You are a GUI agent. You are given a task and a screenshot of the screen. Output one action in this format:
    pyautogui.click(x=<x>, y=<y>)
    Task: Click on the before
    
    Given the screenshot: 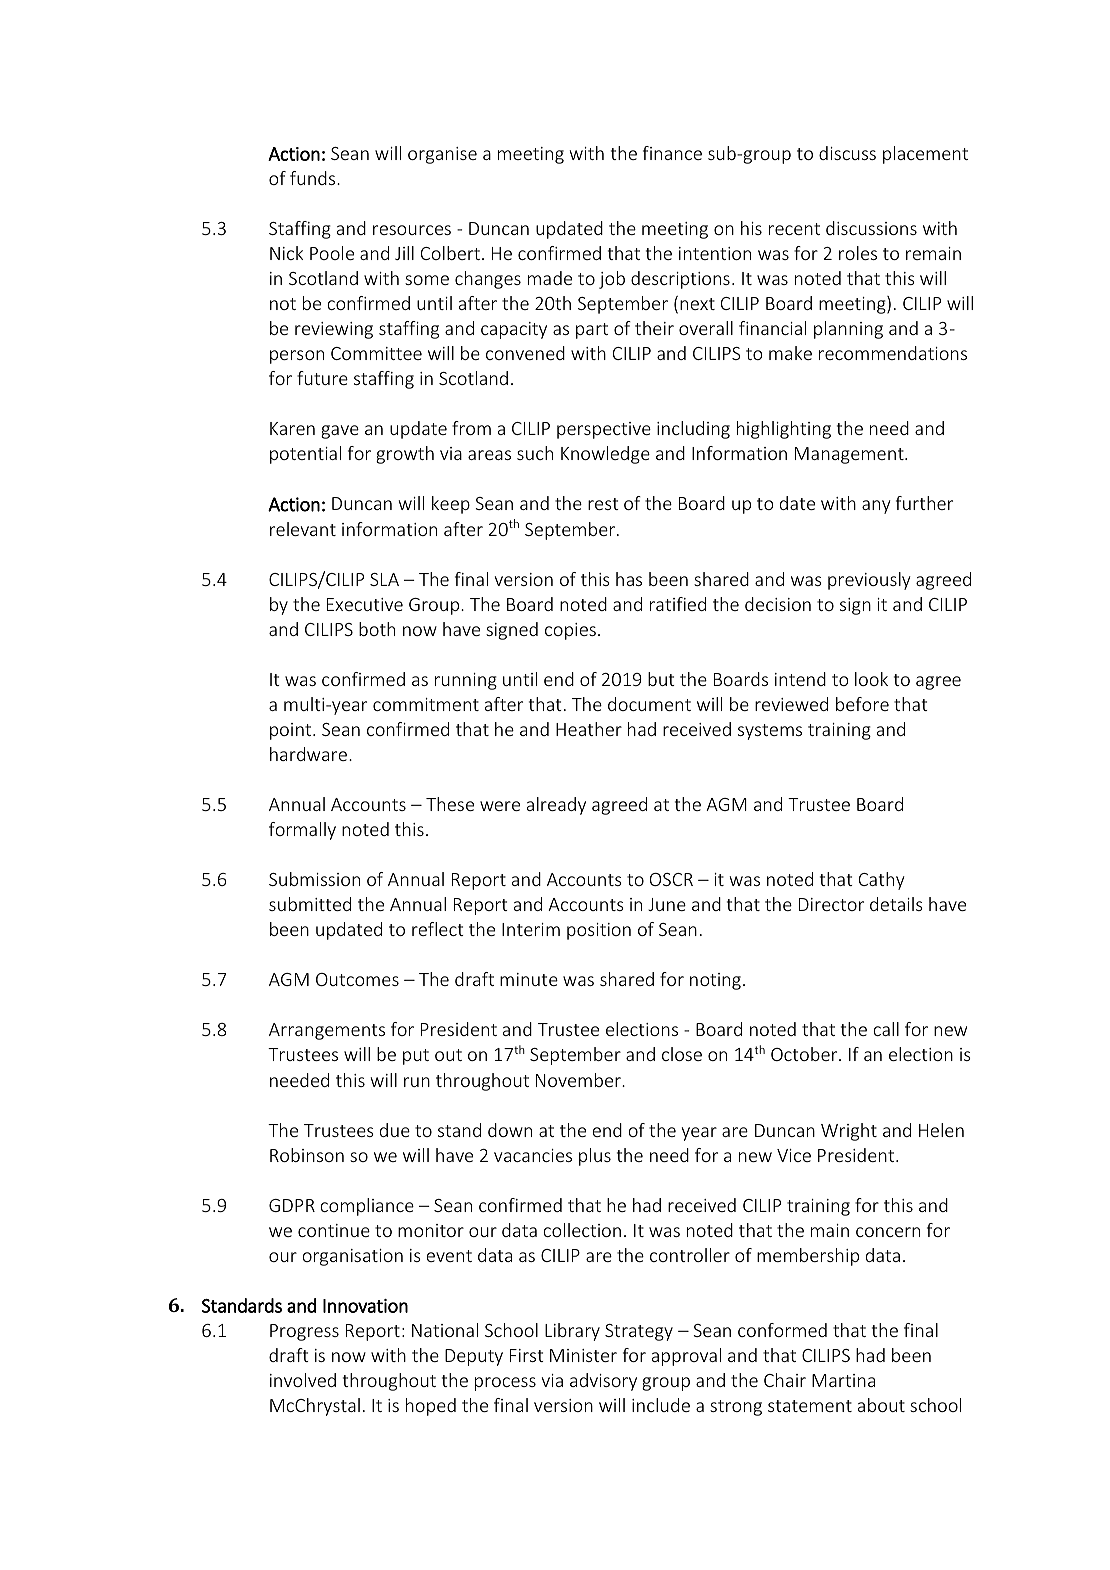 What is the action you would take?
    pyautogui.click(x=862, y=704)
